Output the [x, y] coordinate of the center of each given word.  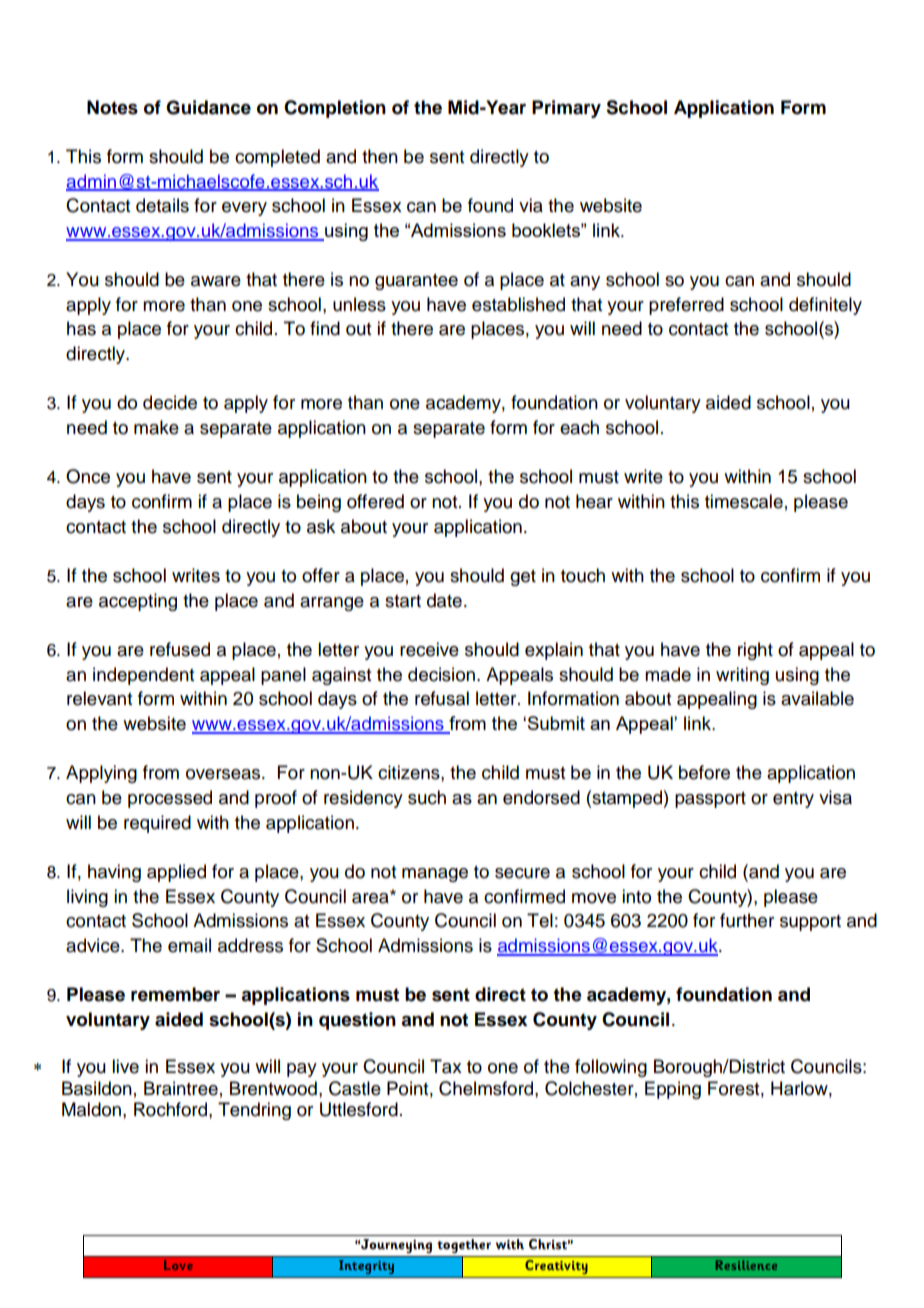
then [380, 156]
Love [178, 1265]
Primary [566, 109]
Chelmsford [487, 1088]
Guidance [208, 107]
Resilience [746, 1265]
